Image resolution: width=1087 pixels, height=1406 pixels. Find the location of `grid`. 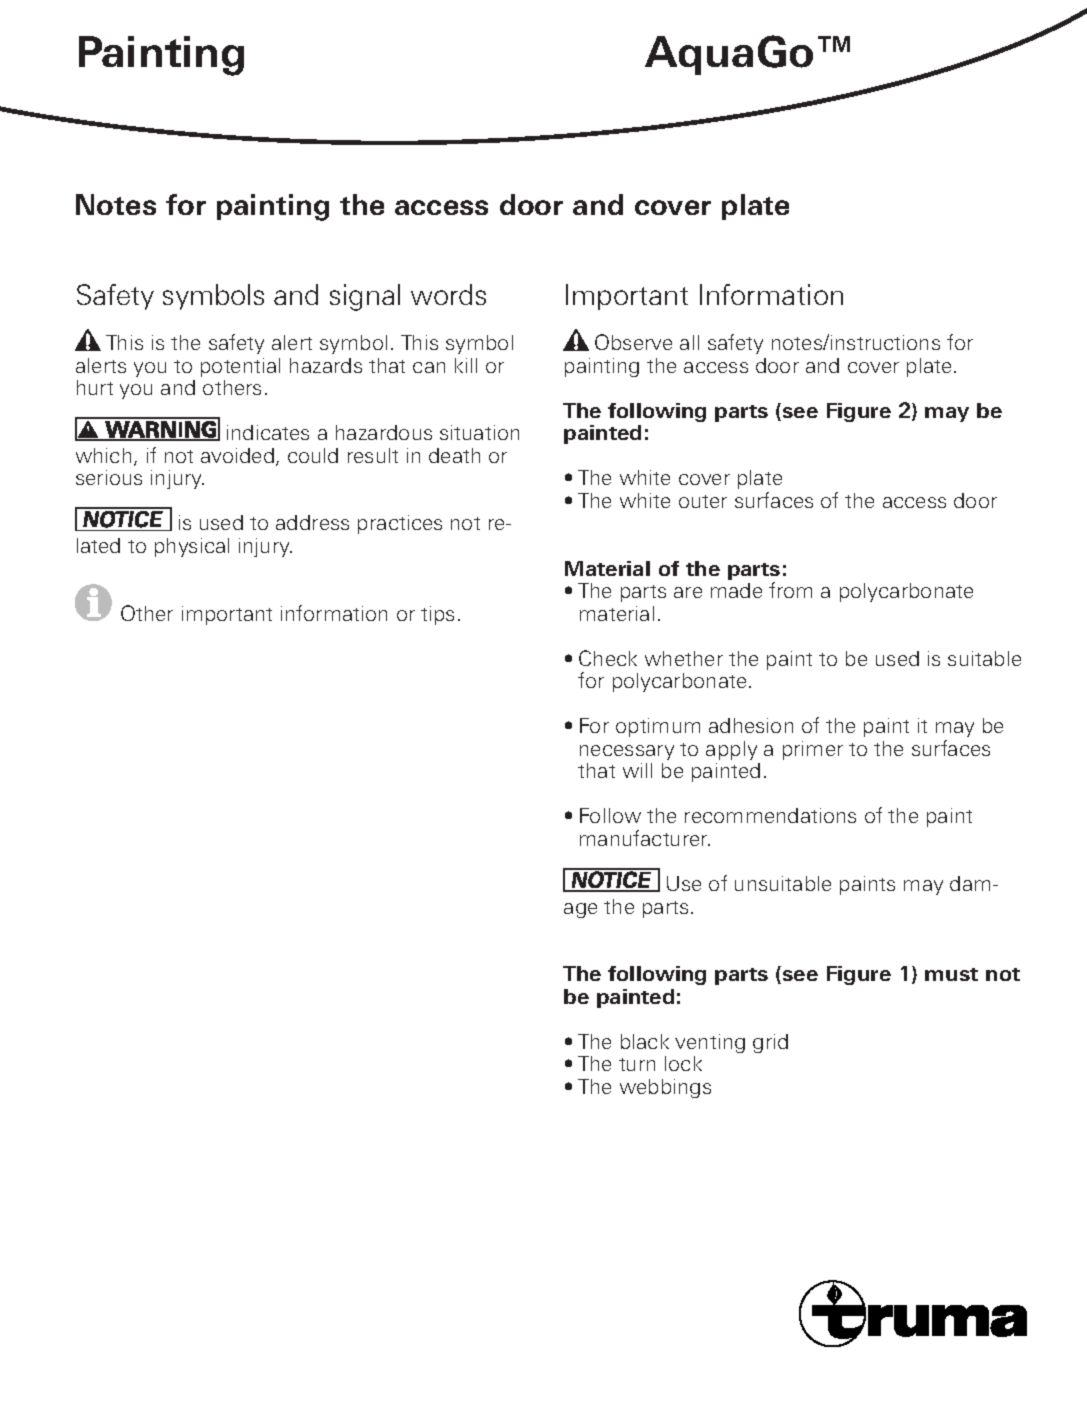

grid is located at coordinates (770, 1043).
